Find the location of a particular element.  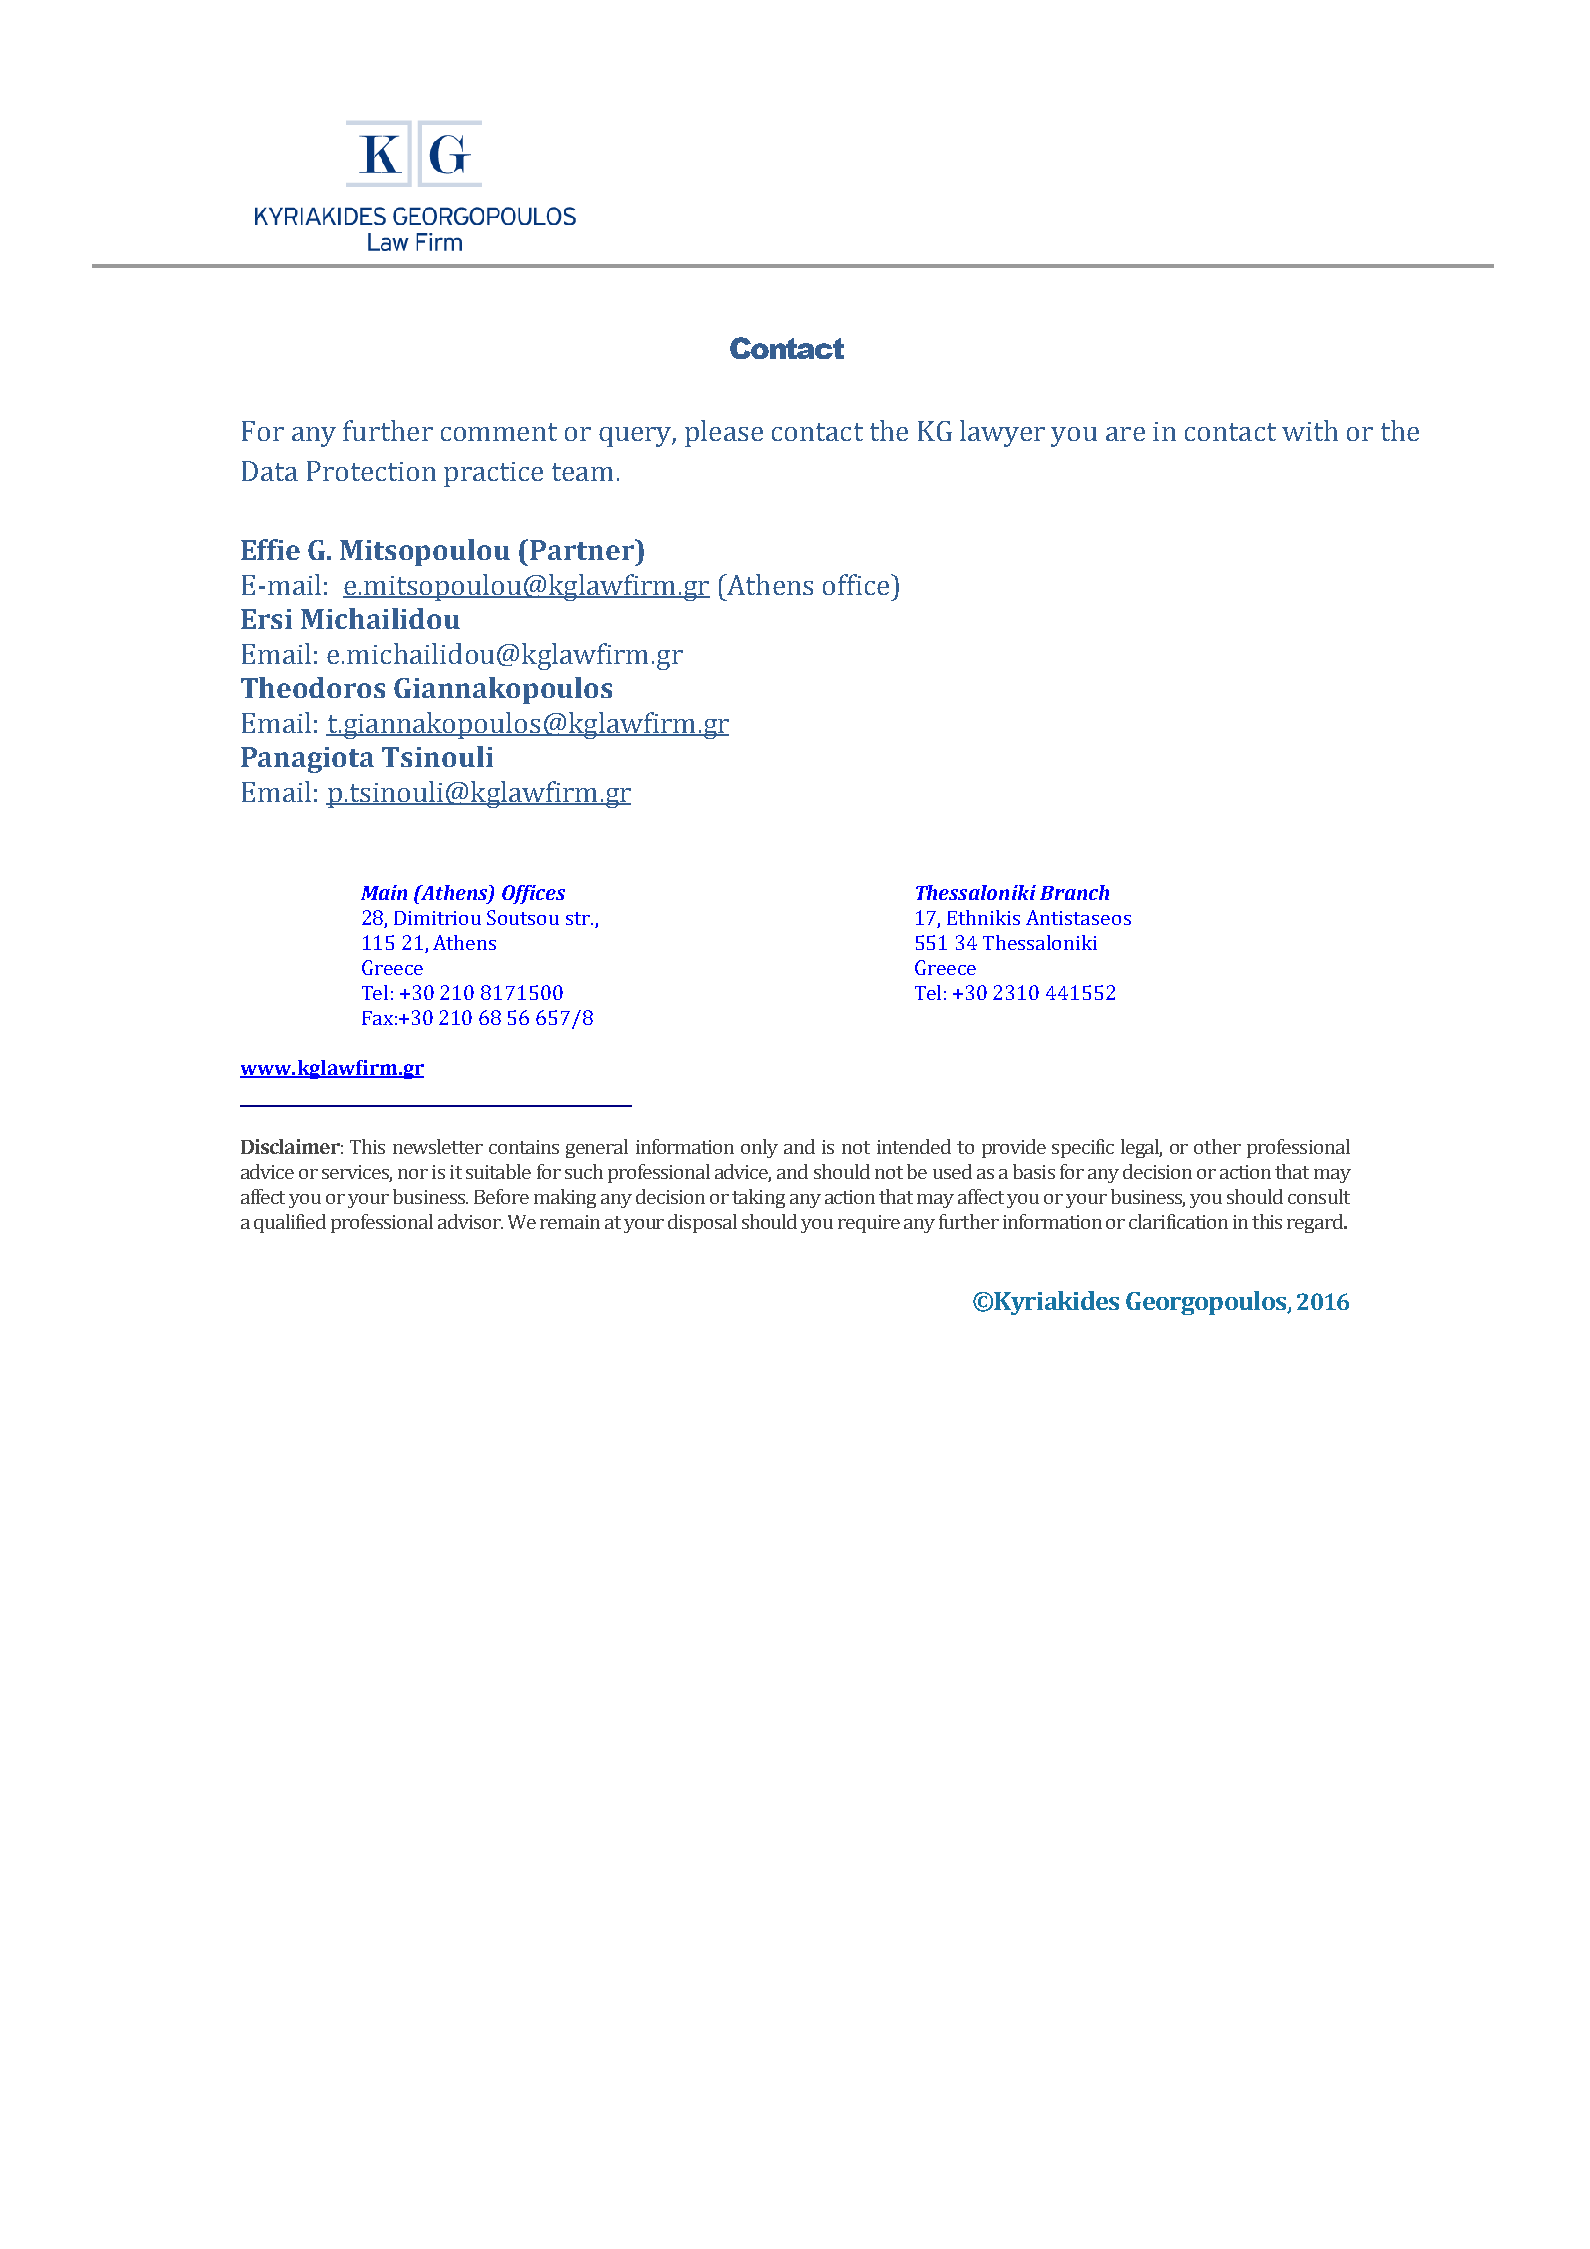

please is located at coordinates (724, 433).
